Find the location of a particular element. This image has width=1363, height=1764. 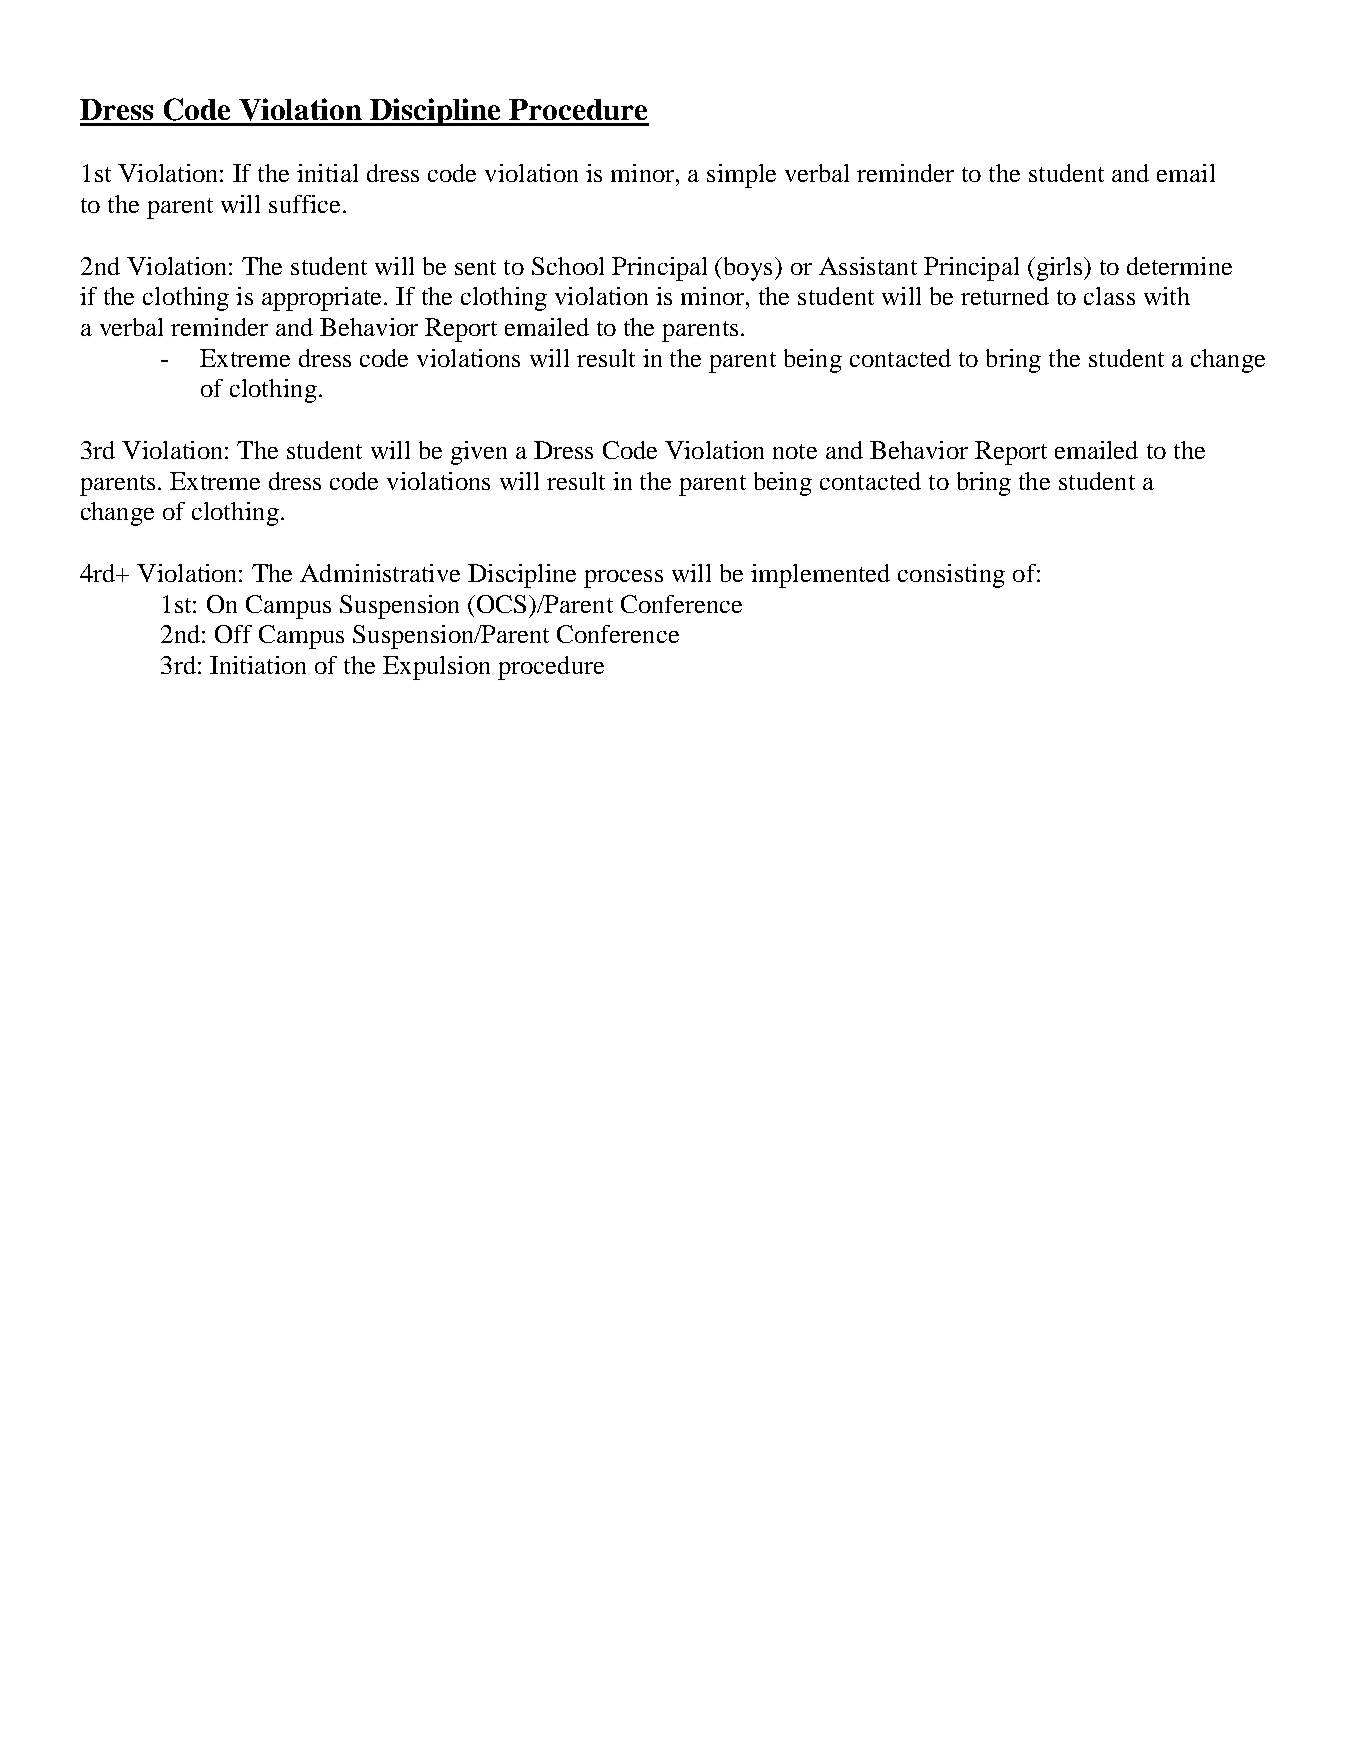

given is located at coordinates (479, 453).
